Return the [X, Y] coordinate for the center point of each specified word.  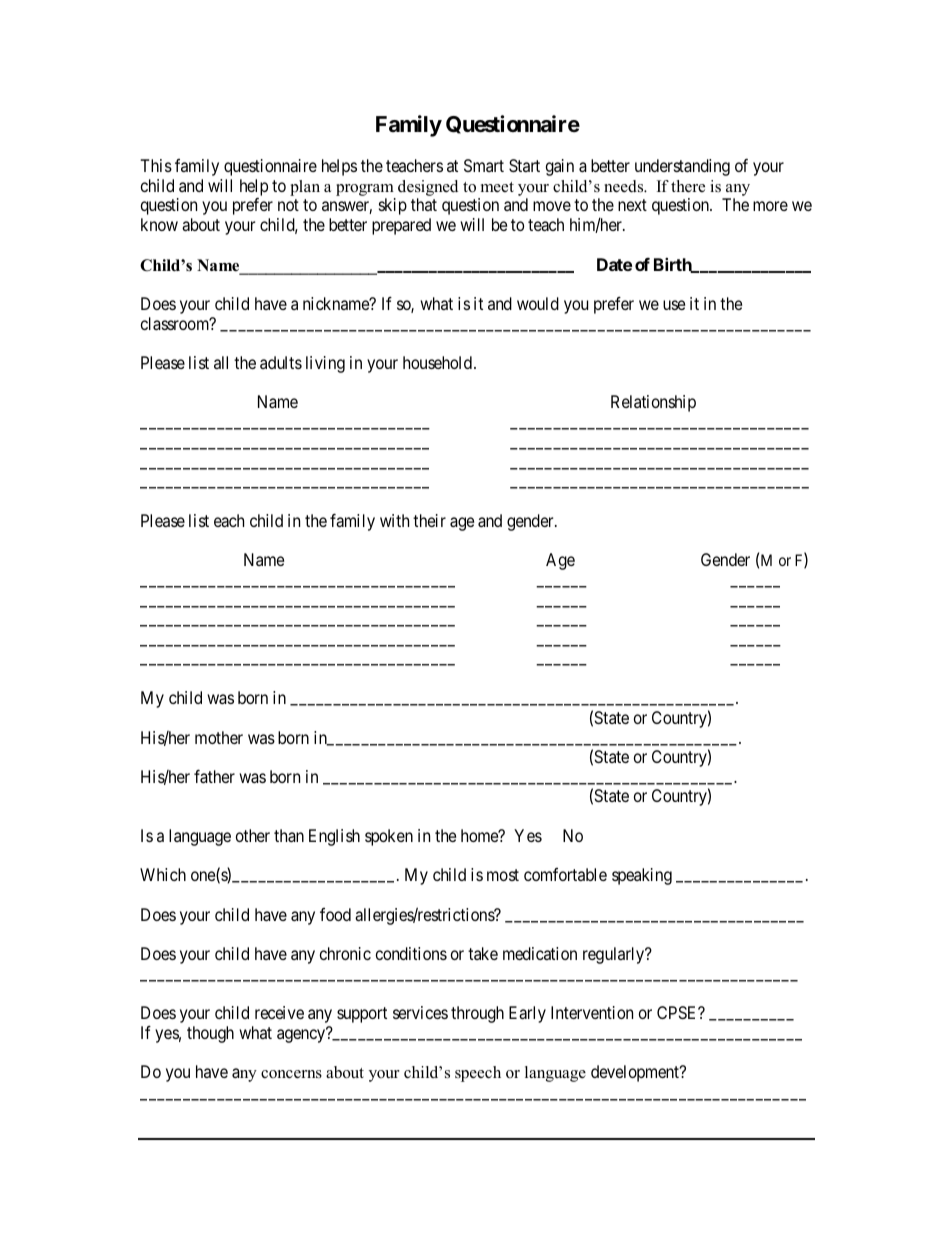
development [636, 1073]
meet [497, 187]
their [429, 520]
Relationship [653, 403]
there [688, 186]
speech [478, 1074]
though [210, 1034]
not [288, 205]
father [214, 776]
